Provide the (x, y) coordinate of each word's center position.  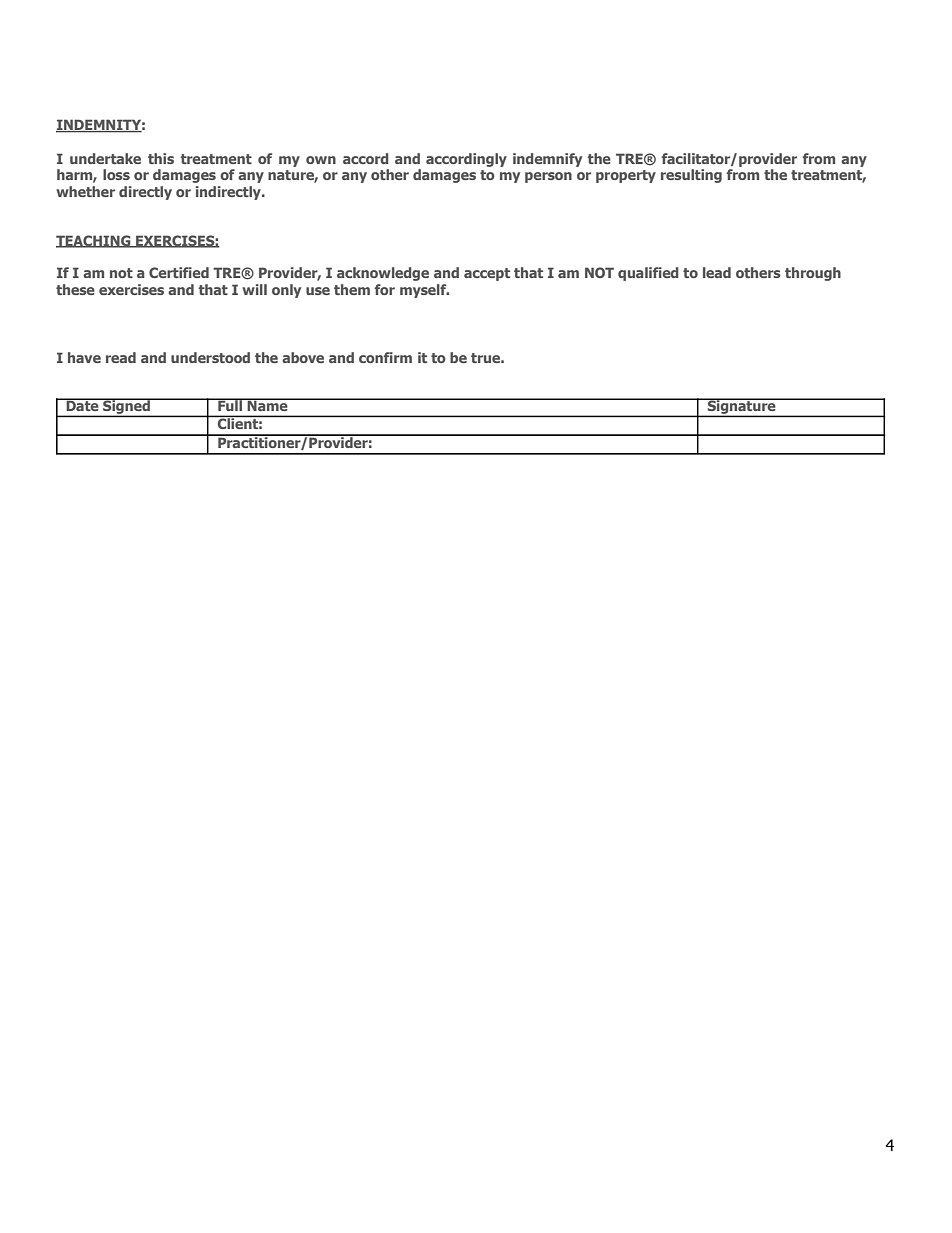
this (161, 158)
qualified (648, 274)
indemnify (547, 160)
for (385, 289)
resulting (691, 176)
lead (717, 272)
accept (487, 274)
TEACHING (94, 241)
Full (230, 404)
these (75, 289)
